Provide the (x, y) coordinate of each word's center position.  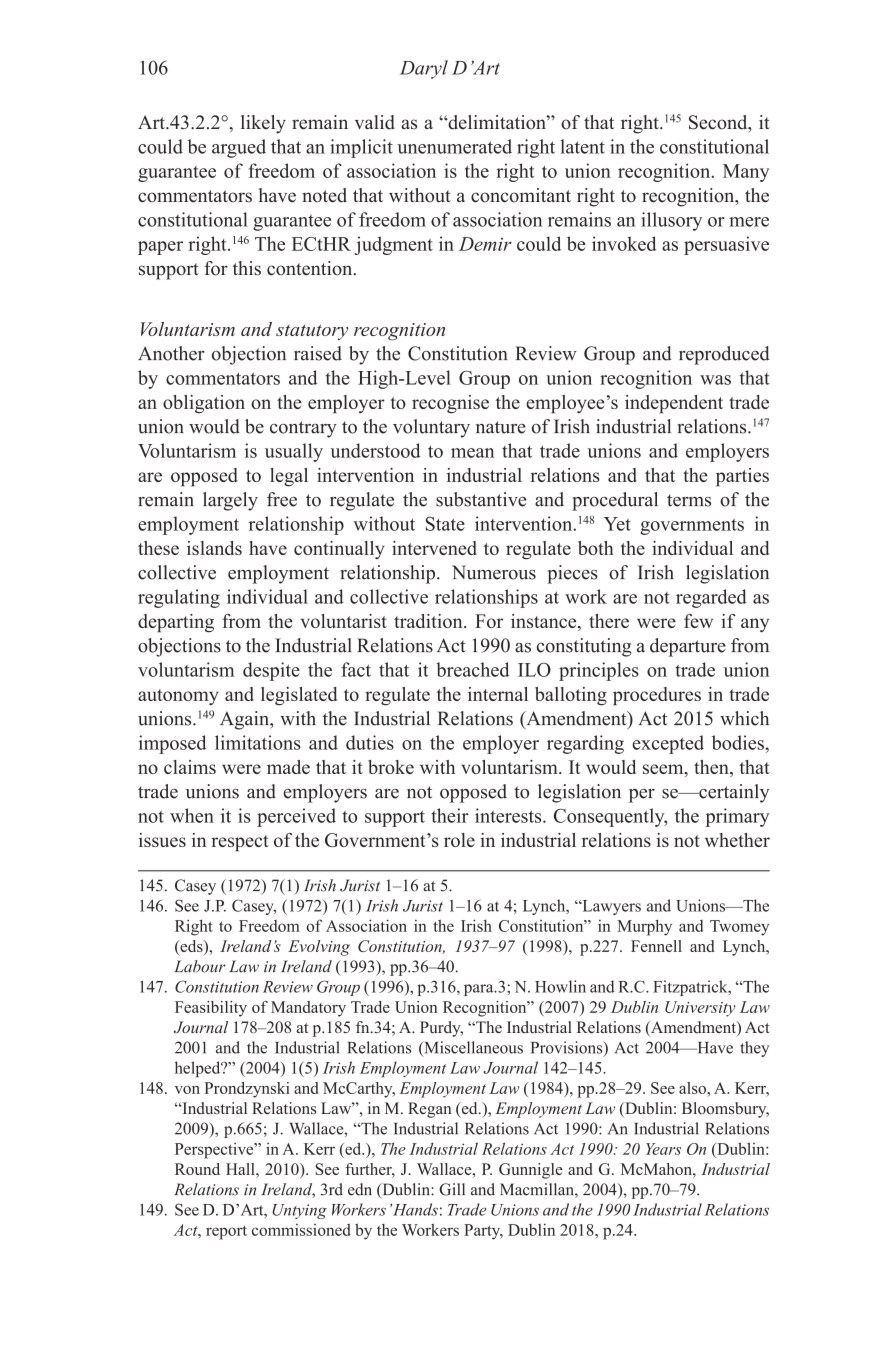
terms (689, 500)
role (459, 840)
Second (719, 123)
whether (737, 840)
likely (263, 124)
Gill (452, 1189)
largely (230, 501)
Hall (241, 1169)
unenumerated (455, 146)
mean (472, 453)
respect (240, 843)
